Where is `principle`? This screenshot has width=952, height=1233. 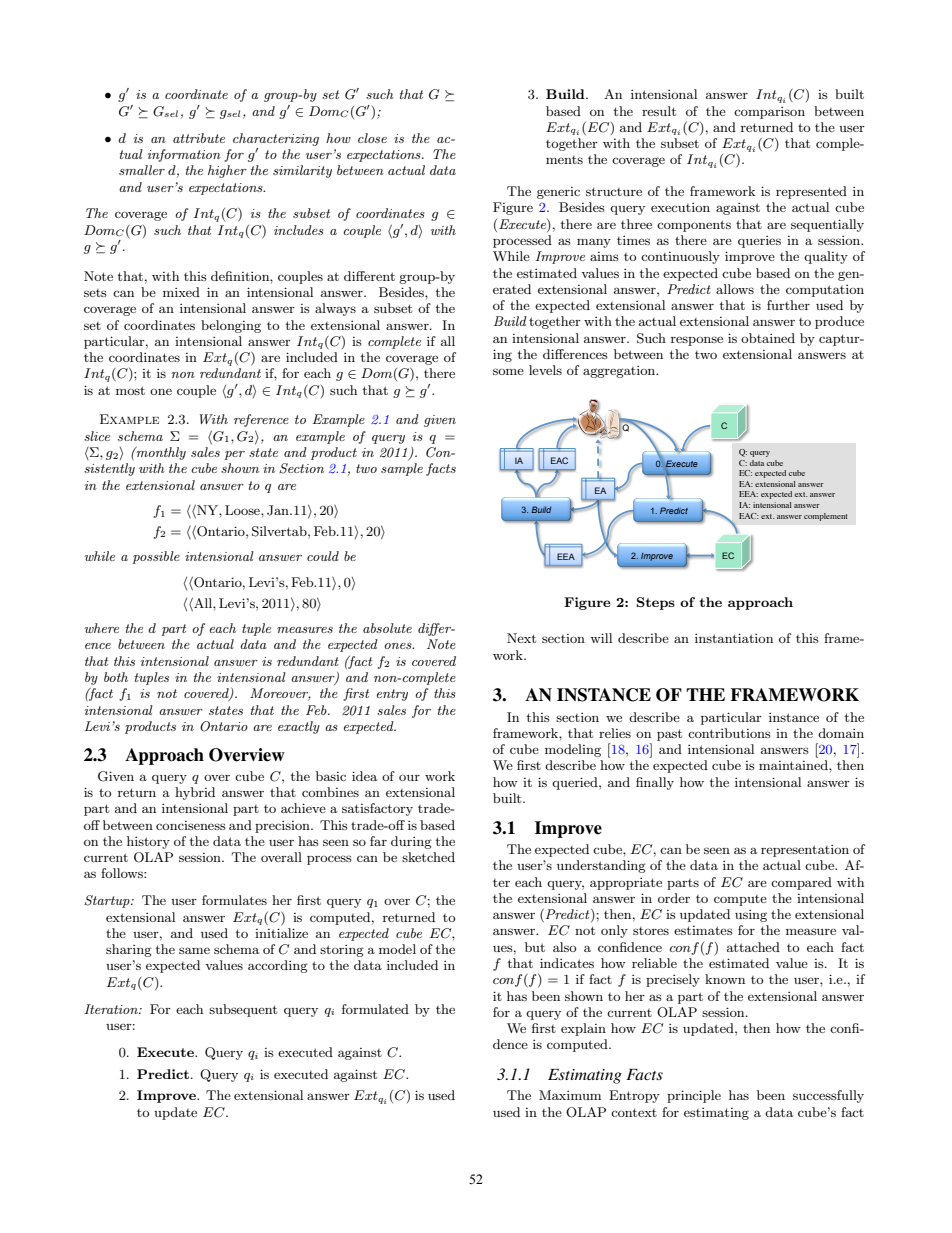
principle is located at coordinates (694, 1096).
